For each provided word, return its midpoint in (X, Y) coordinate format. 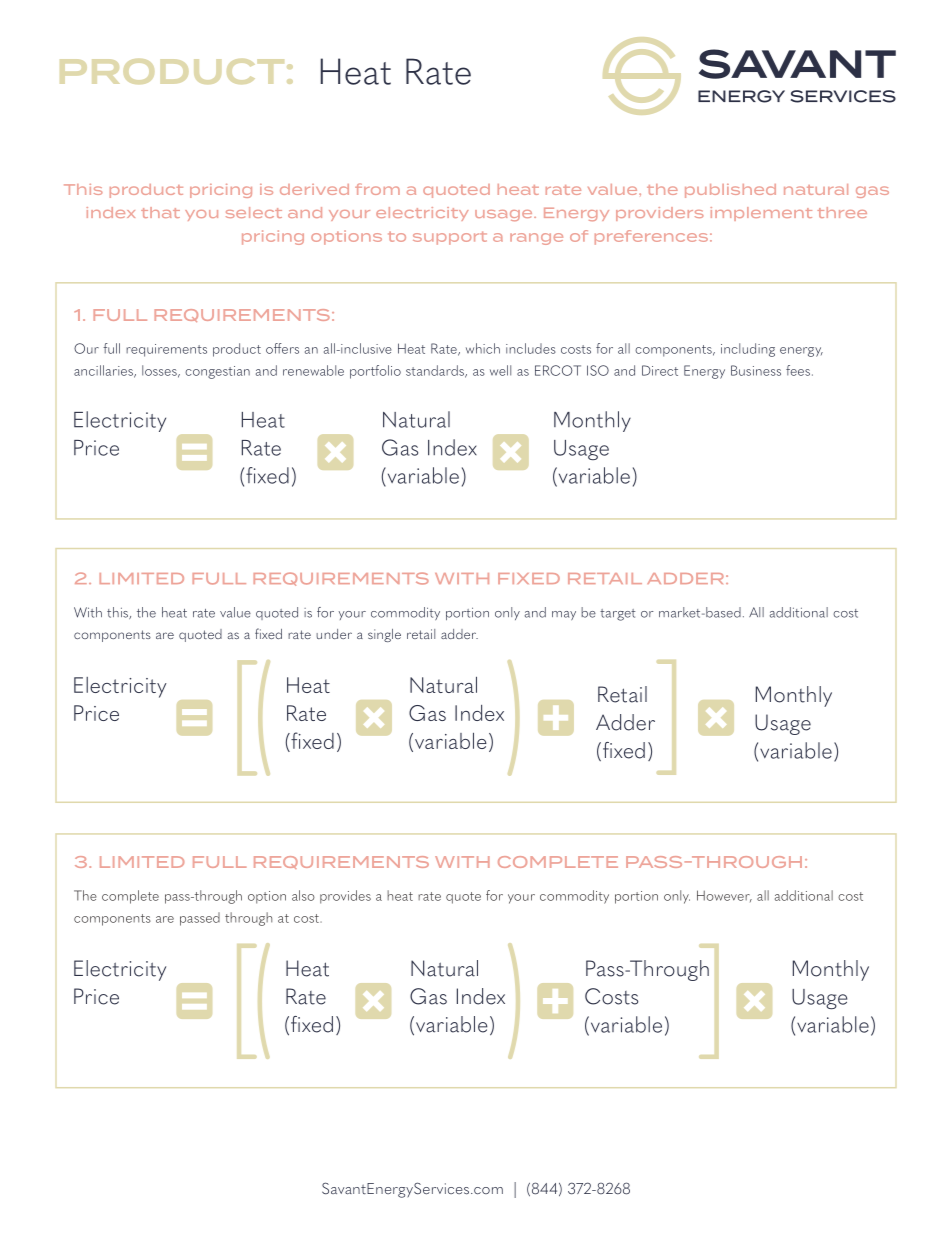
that (160, 212)
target (618, 615)
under (334, 634)
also (303, 895)
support (450, 238)
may (564, 615)
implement (761, 214)
